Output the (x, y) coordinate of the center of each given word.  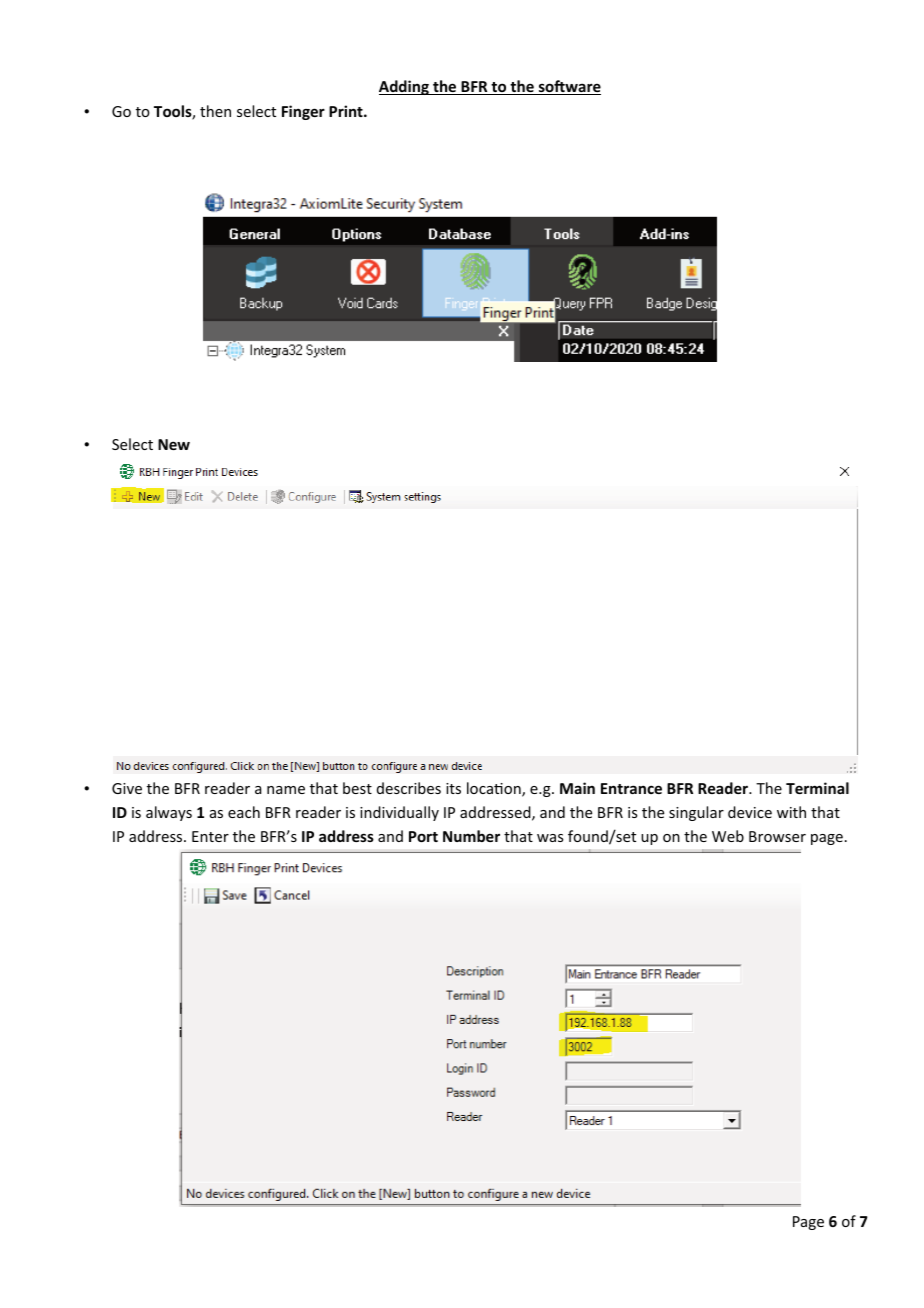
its (453, 788)
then (215, 111)
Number (471, 836)
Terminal (817, 788)
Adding (405, 87)
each (244, 812)
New (174, 444)
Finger (303, 112)
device (750, 812)
